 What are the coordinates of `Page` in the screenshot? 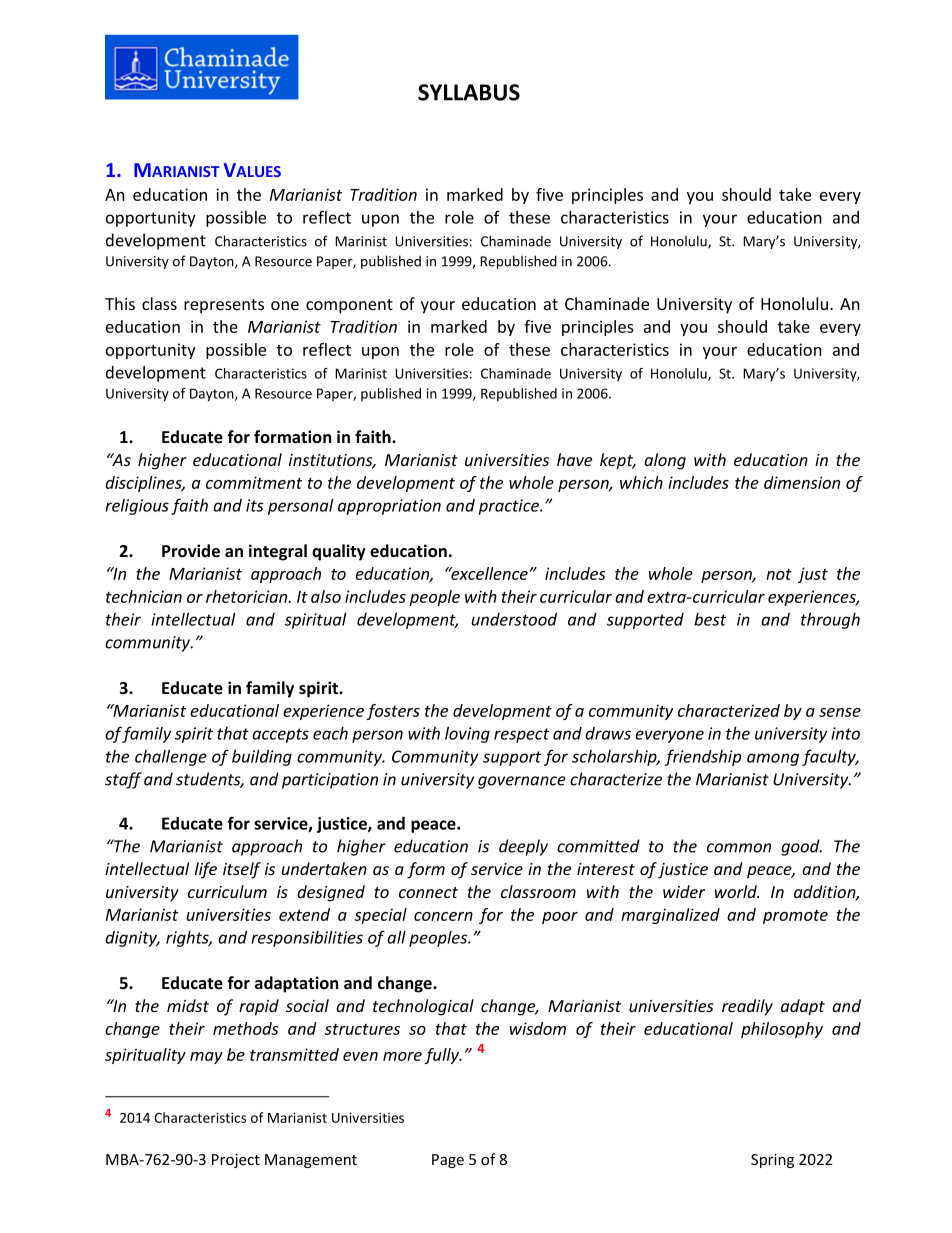 It's located at (448, 1161).
